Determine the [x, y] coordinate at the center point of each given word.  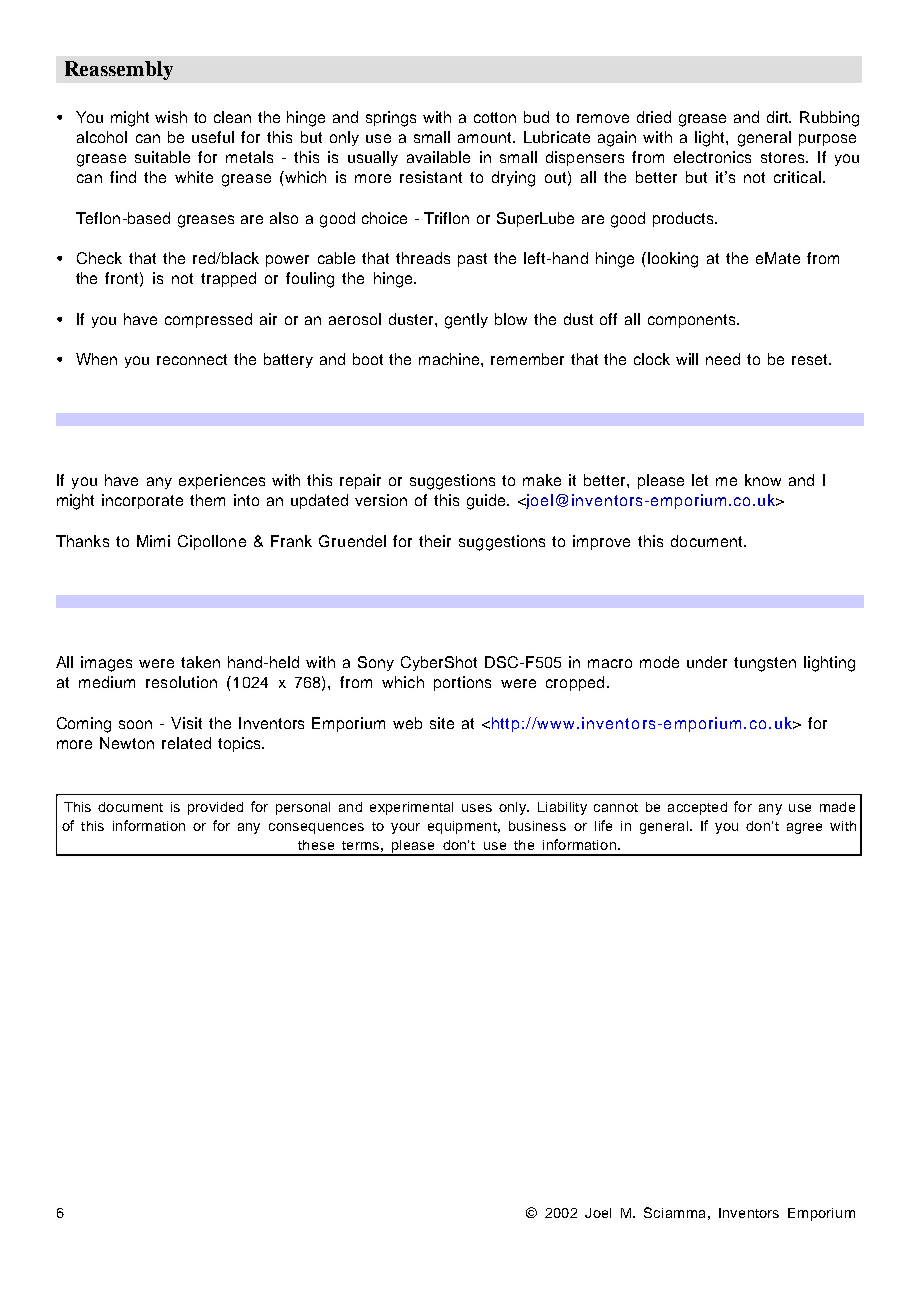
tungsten [765, 664]
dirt [779, 117]
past [472, 260]
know [763, 480]
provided [215, 808]
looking [673, 260]
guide [487, 502]
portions [462, 683]
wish [171, 117]
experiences [222, 481]
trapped [228, 279]
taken [200, 662]
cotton [495, 117]
